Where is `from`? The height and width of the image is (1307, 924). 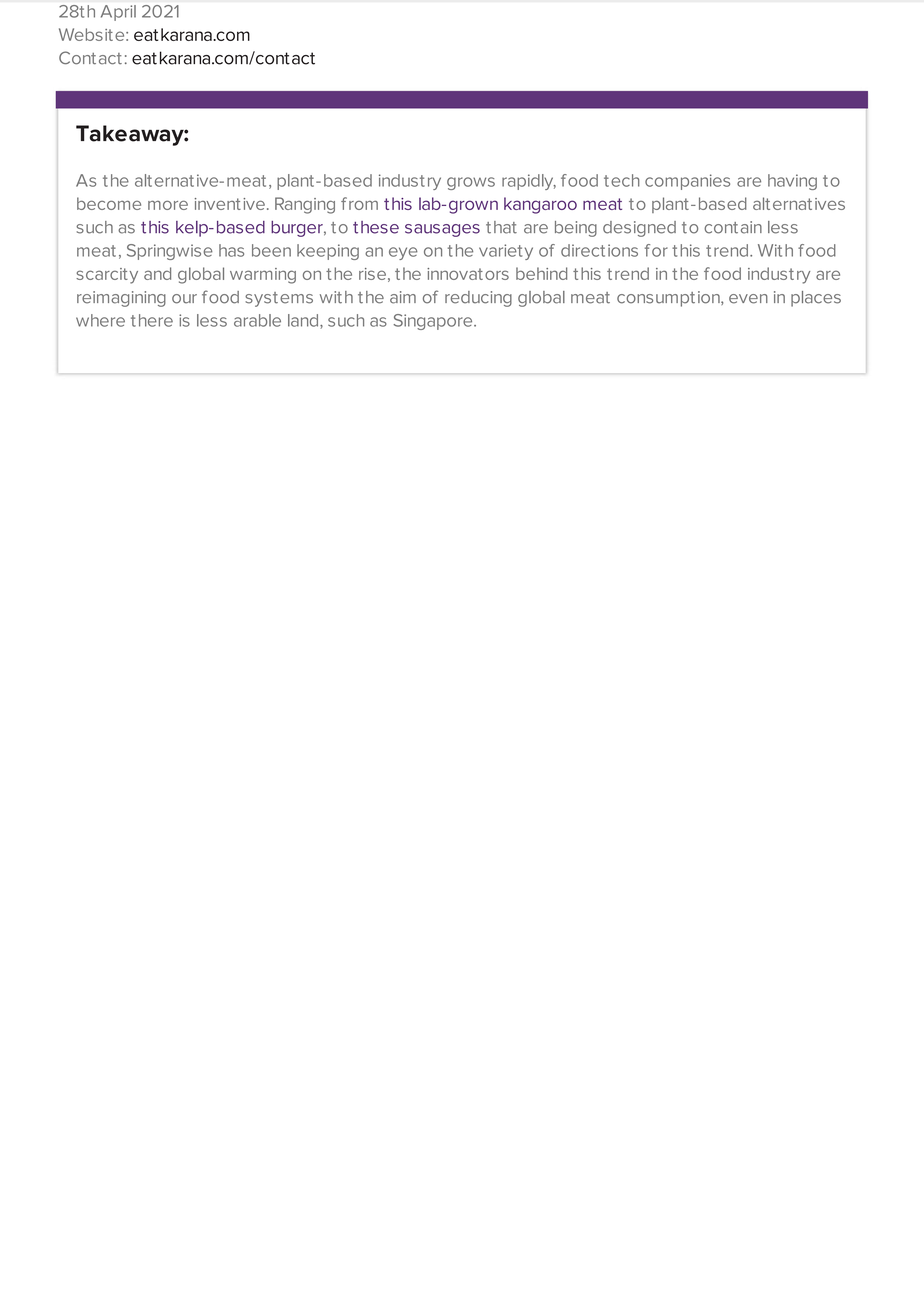 from is located at coordinates (359, 203).
